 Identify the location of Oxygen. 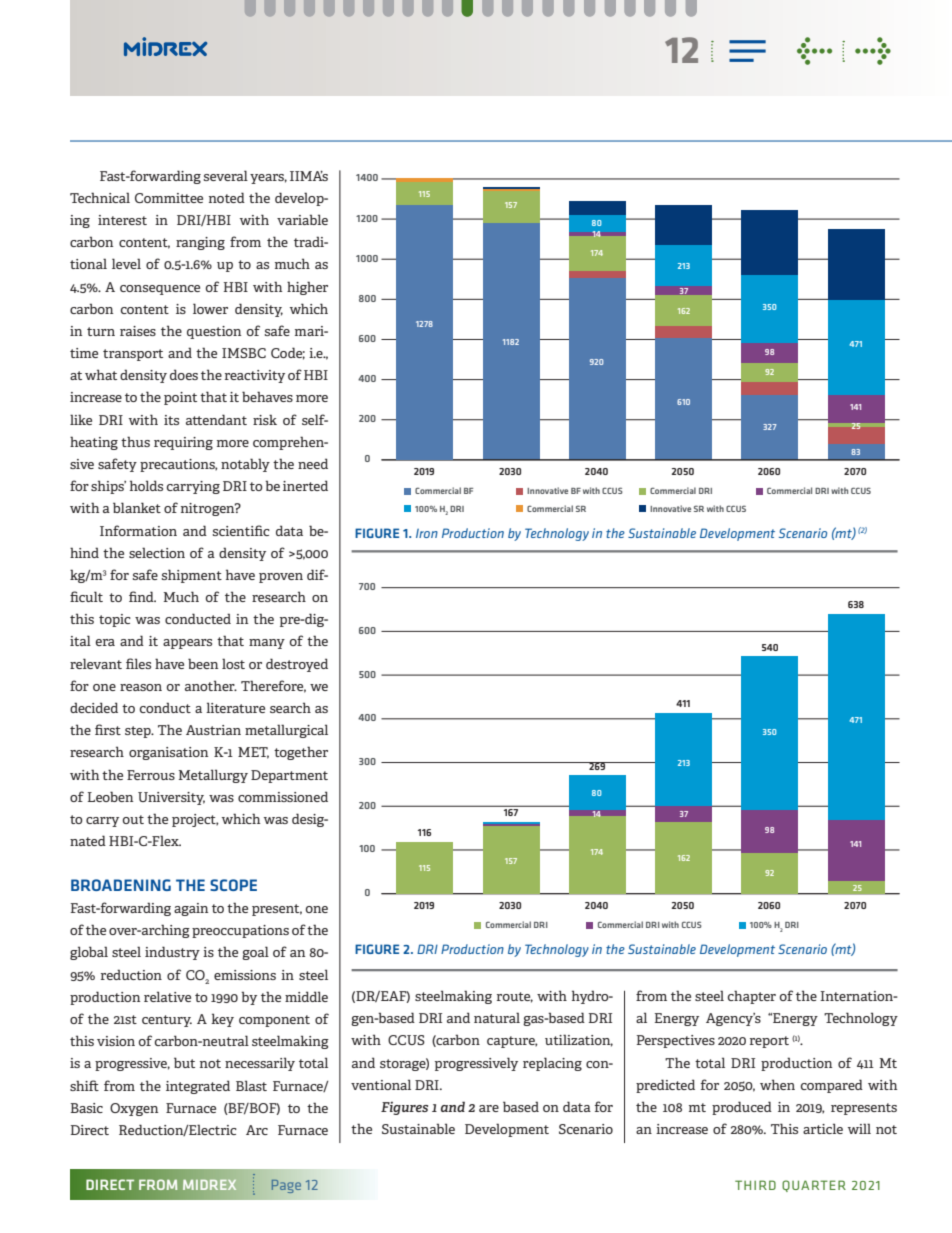
(134, 1109).
